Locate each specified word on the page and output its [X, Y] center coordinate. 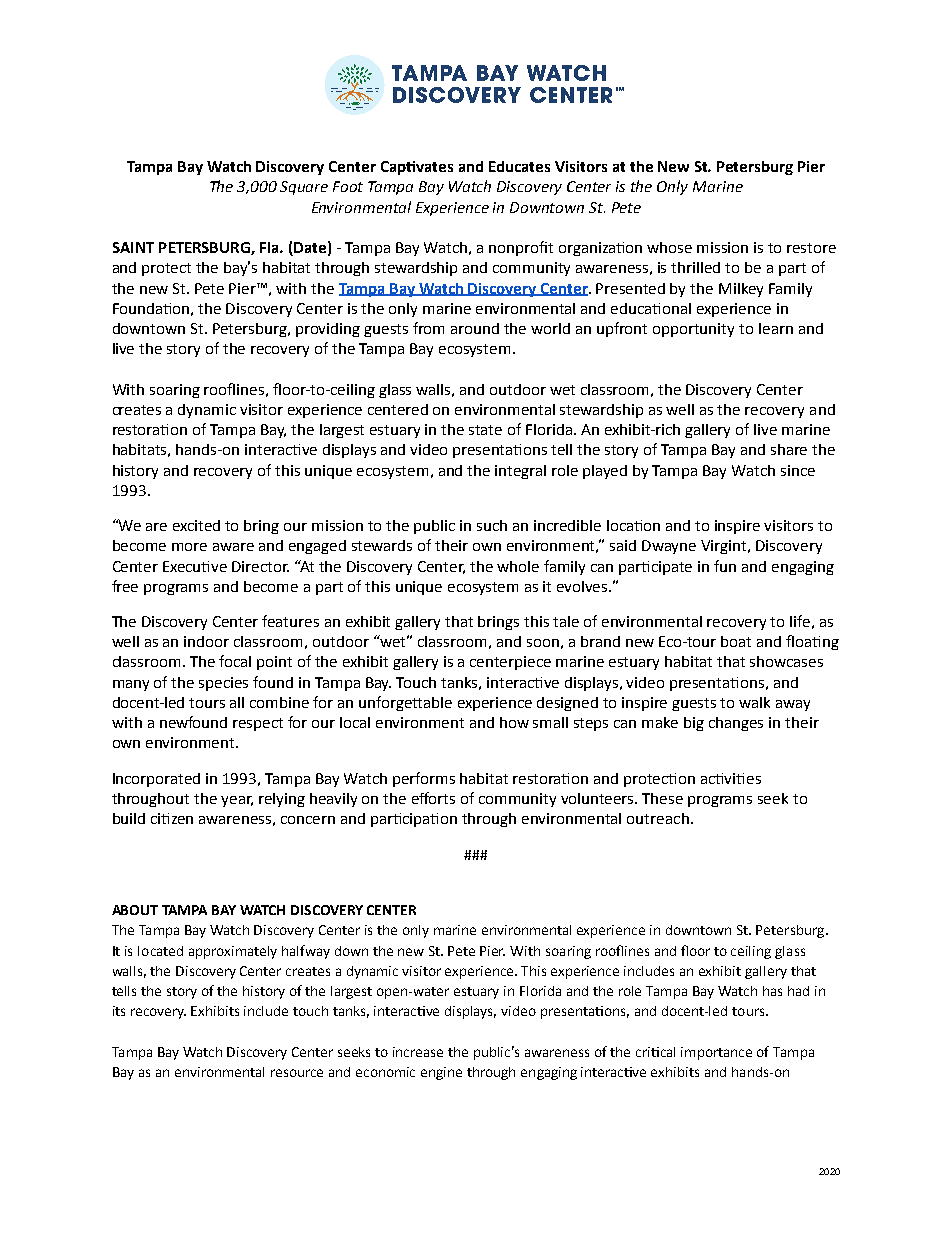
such [492, 525]
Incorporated [156, 780]
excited [196, 525]
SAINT [133, 247]
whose [669, 247]
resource [297, 1073]
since [798, 470]
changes [736, 724]
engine [441, 1073]
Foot [348, 186]
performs [424, 779]
